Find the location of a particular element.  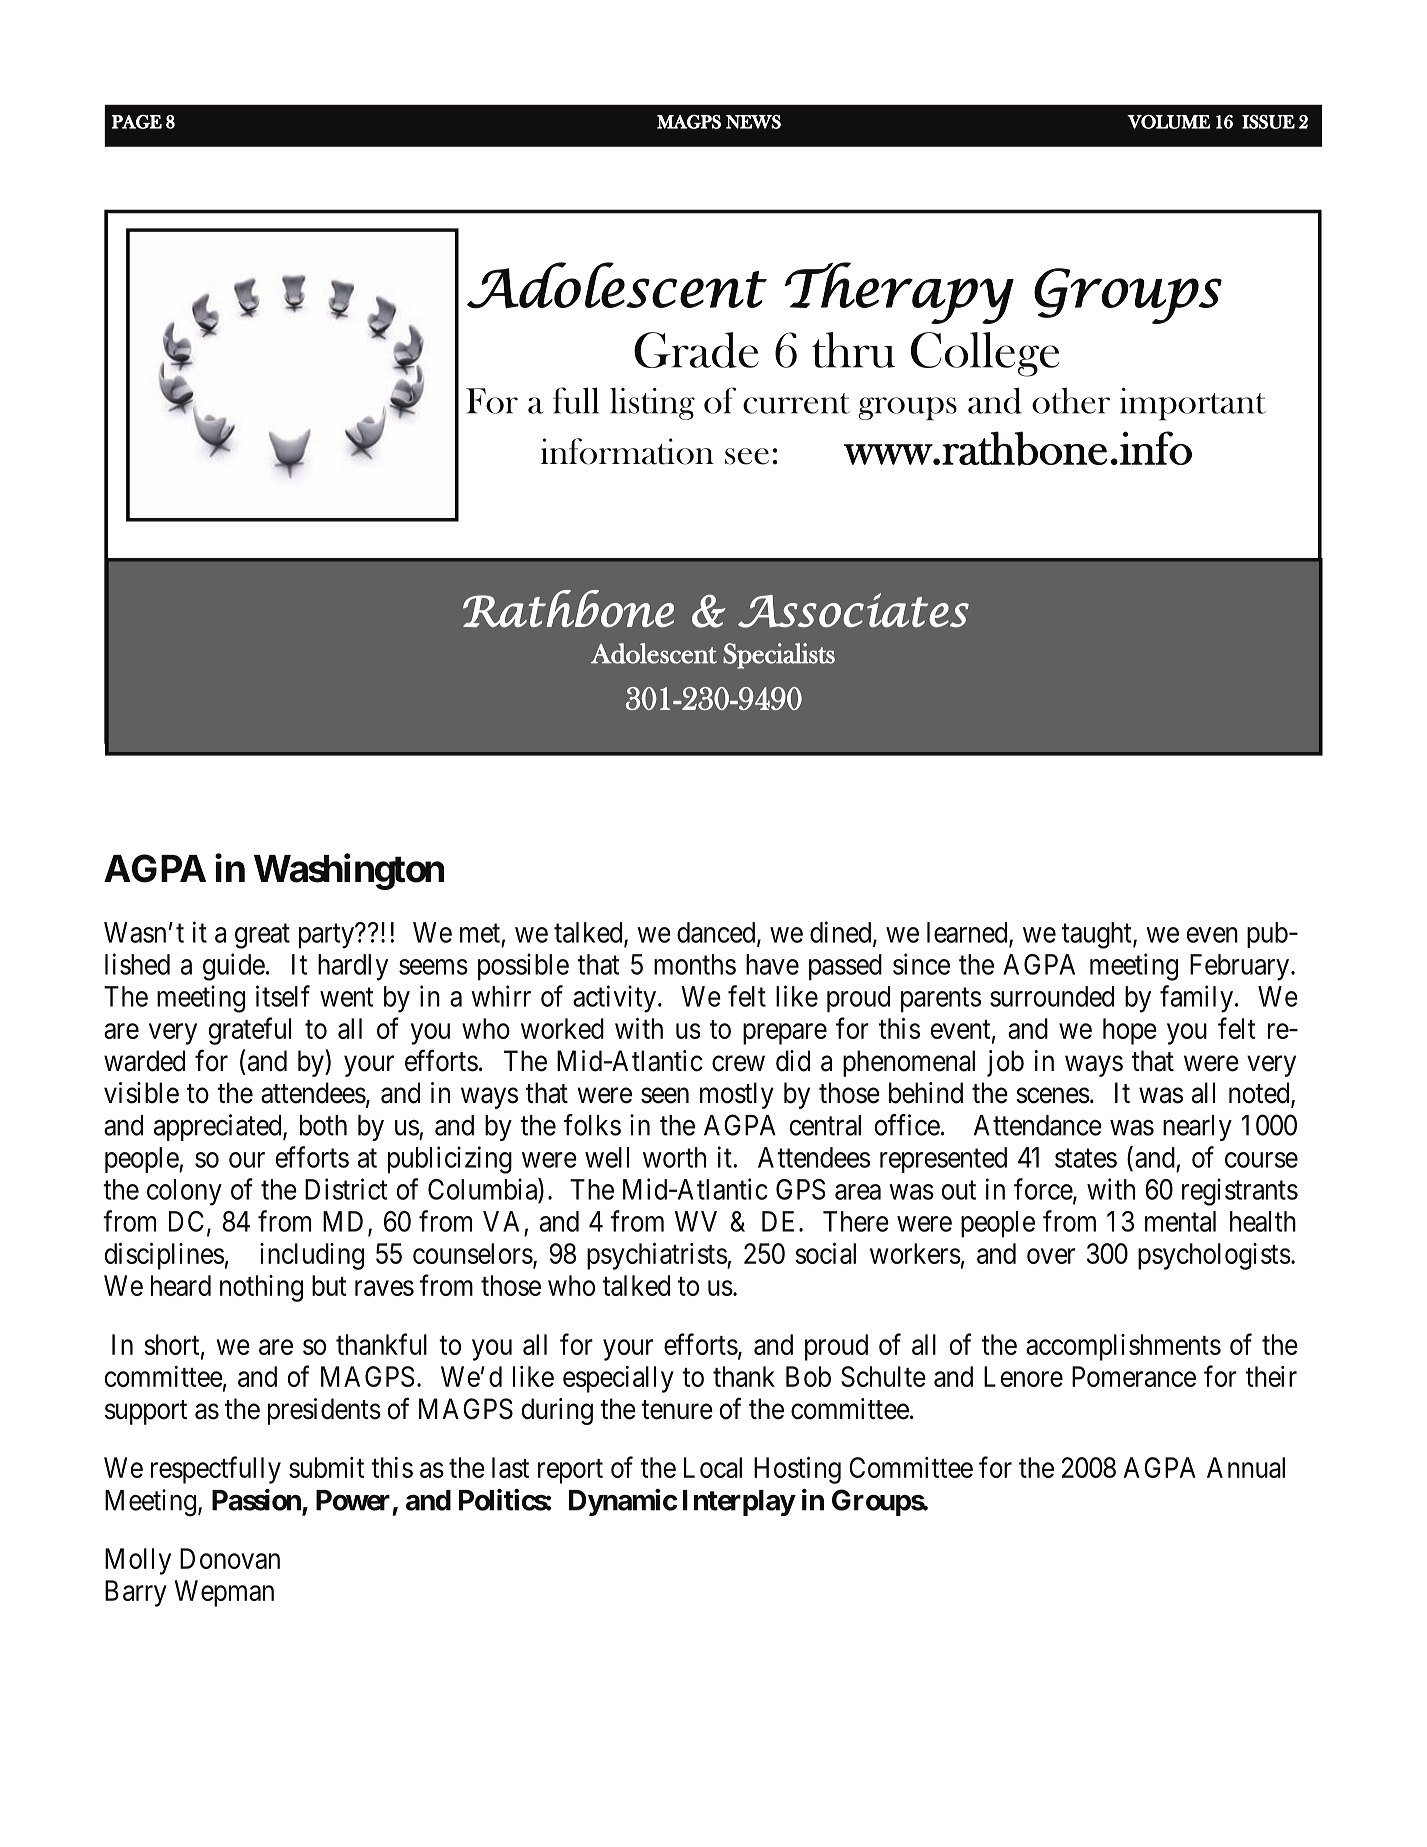

Specialists is located at coordinates (779, 656).
